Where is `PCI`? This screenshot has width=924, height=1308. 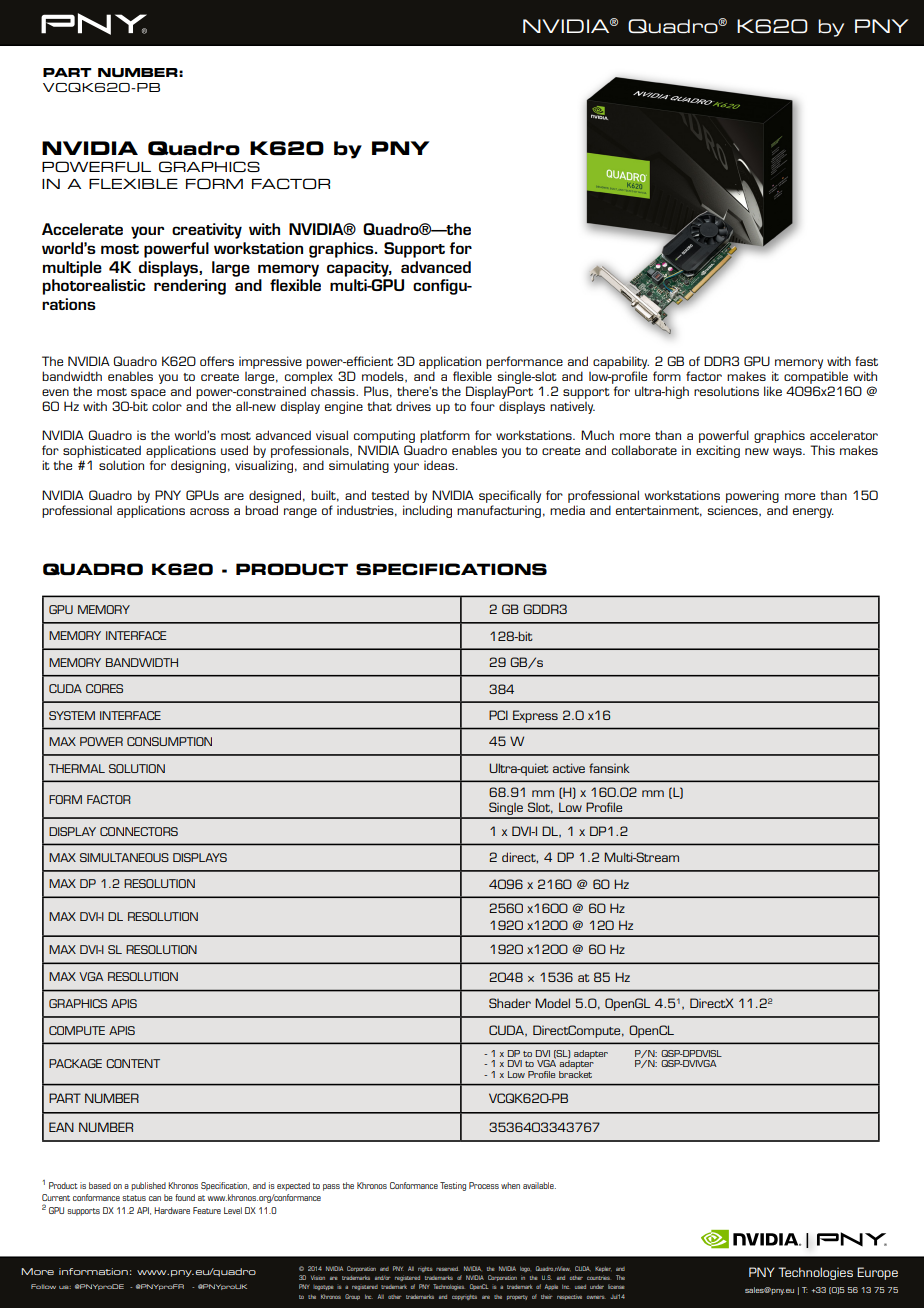 PCI is located at coordinates (498, 715).
